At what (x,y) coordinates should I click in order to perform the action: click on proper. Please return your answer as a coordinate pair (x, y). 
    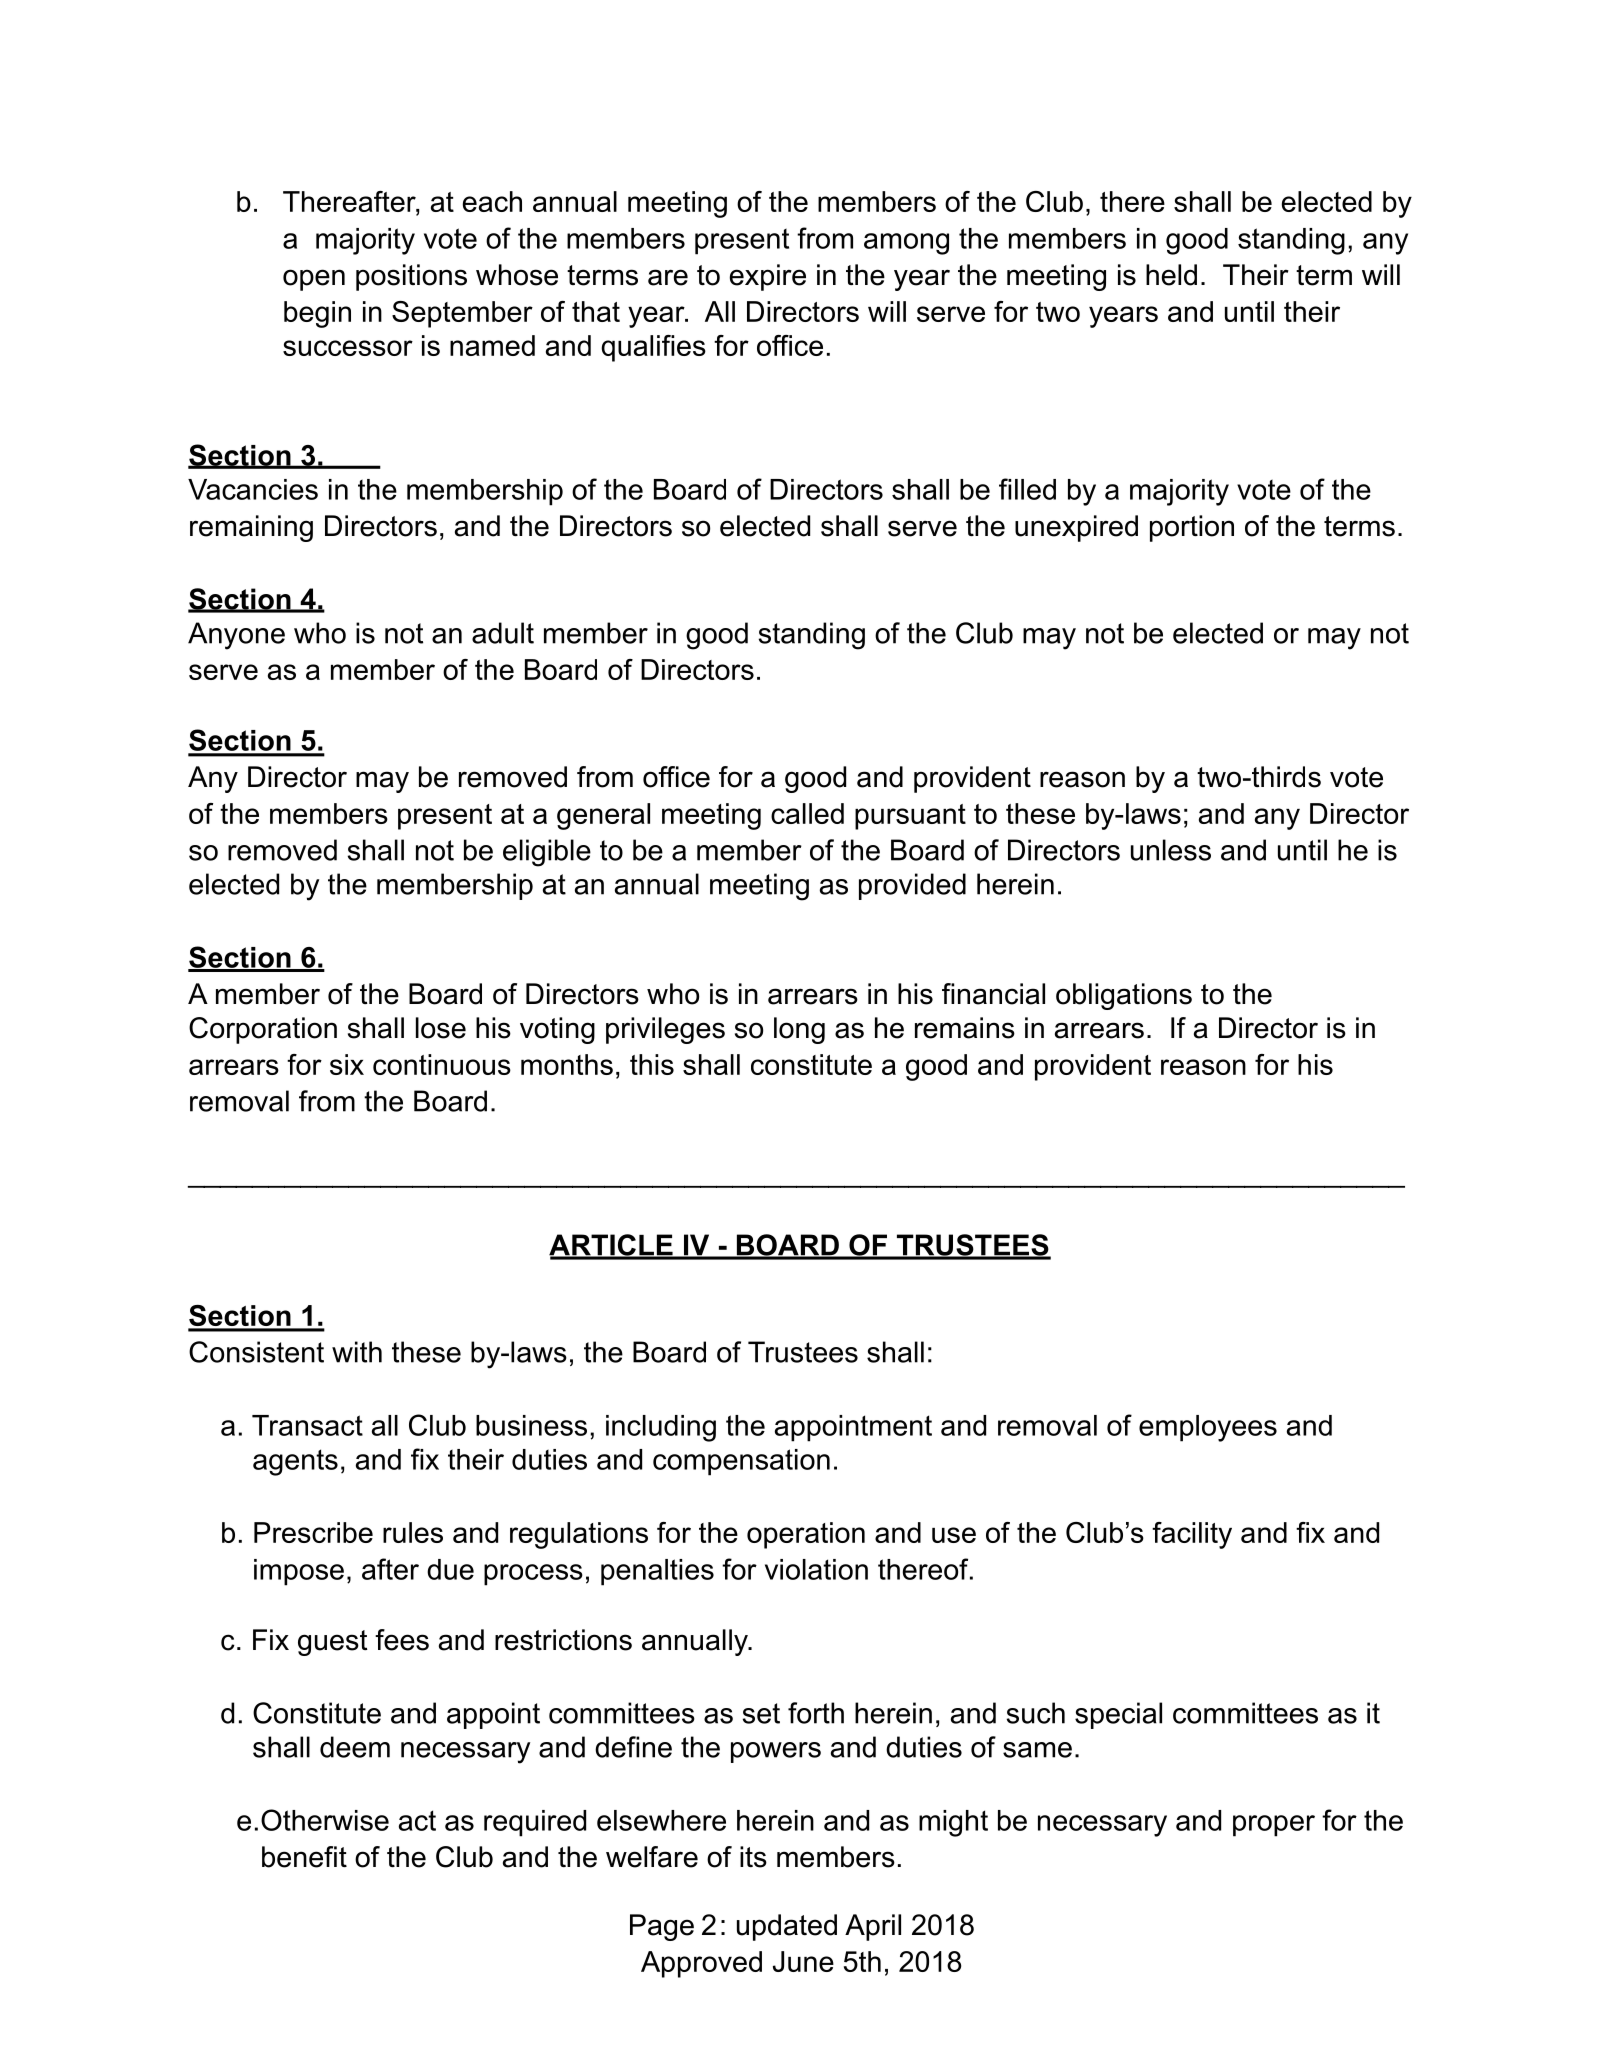
    Looking at the image, I should click on (1274, 1826).
